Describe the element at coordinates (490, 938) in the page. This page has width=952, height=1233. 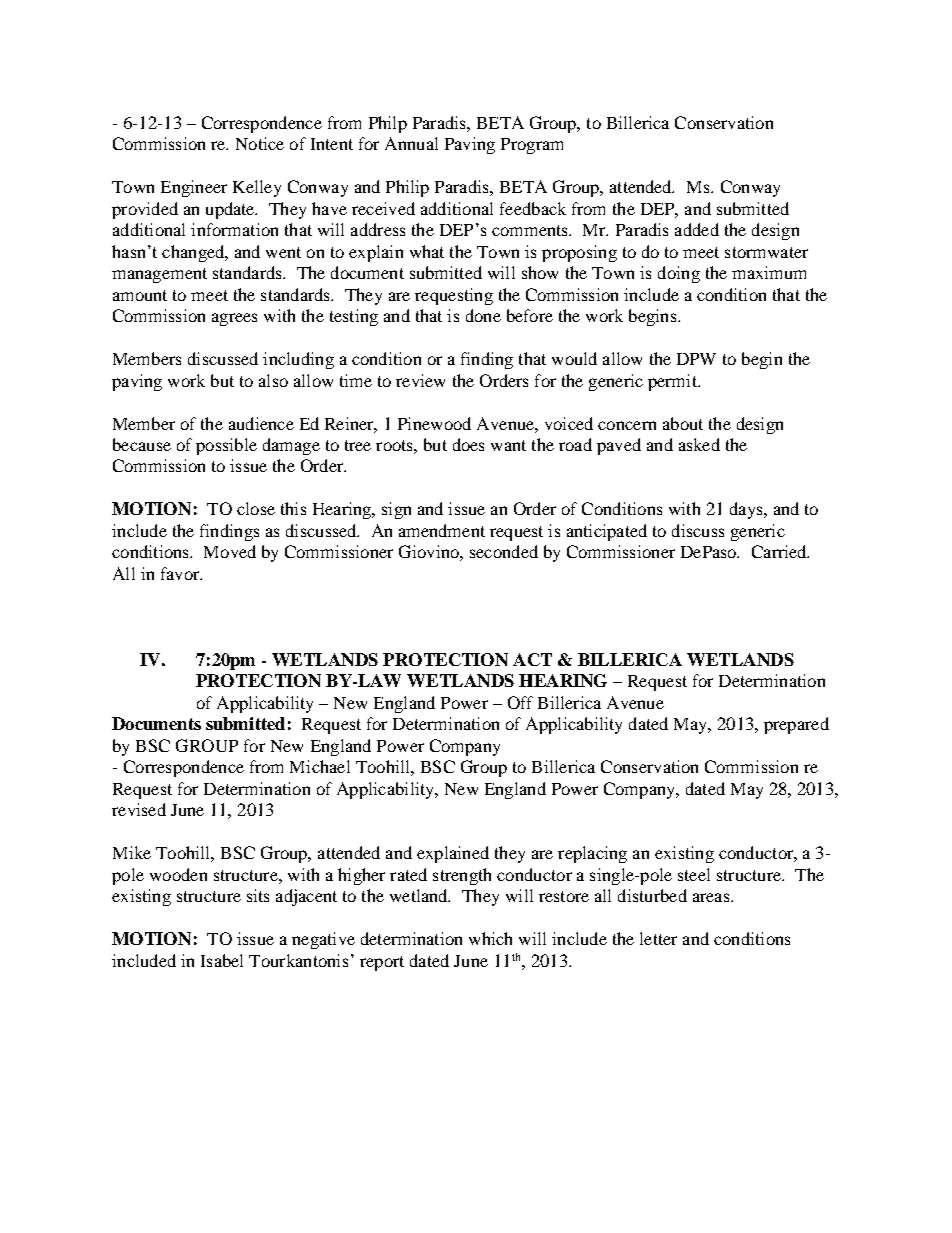
I see `which` at that location.
